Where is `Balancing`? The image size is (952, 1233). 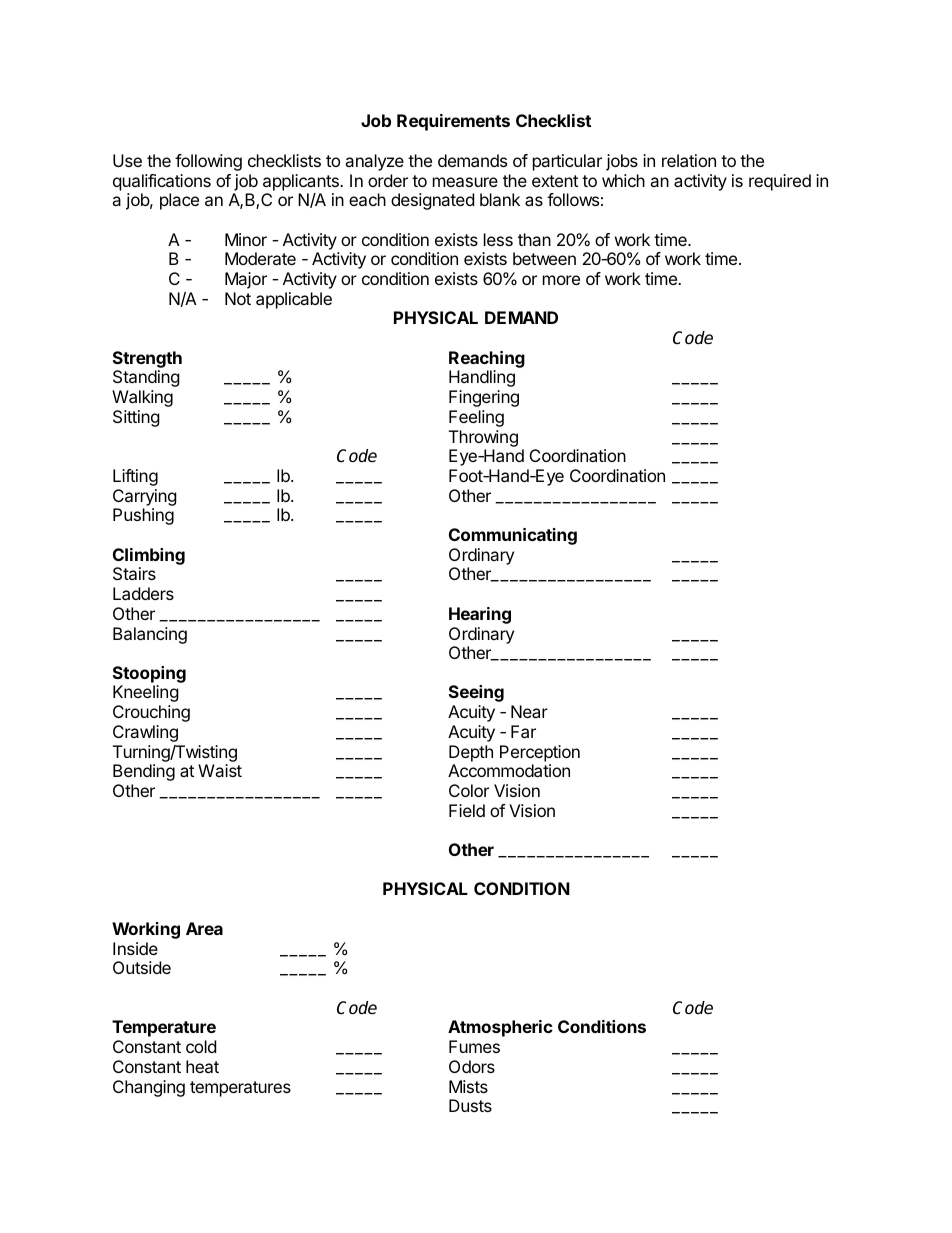
Balancing is located at coordinates (150, 635).
